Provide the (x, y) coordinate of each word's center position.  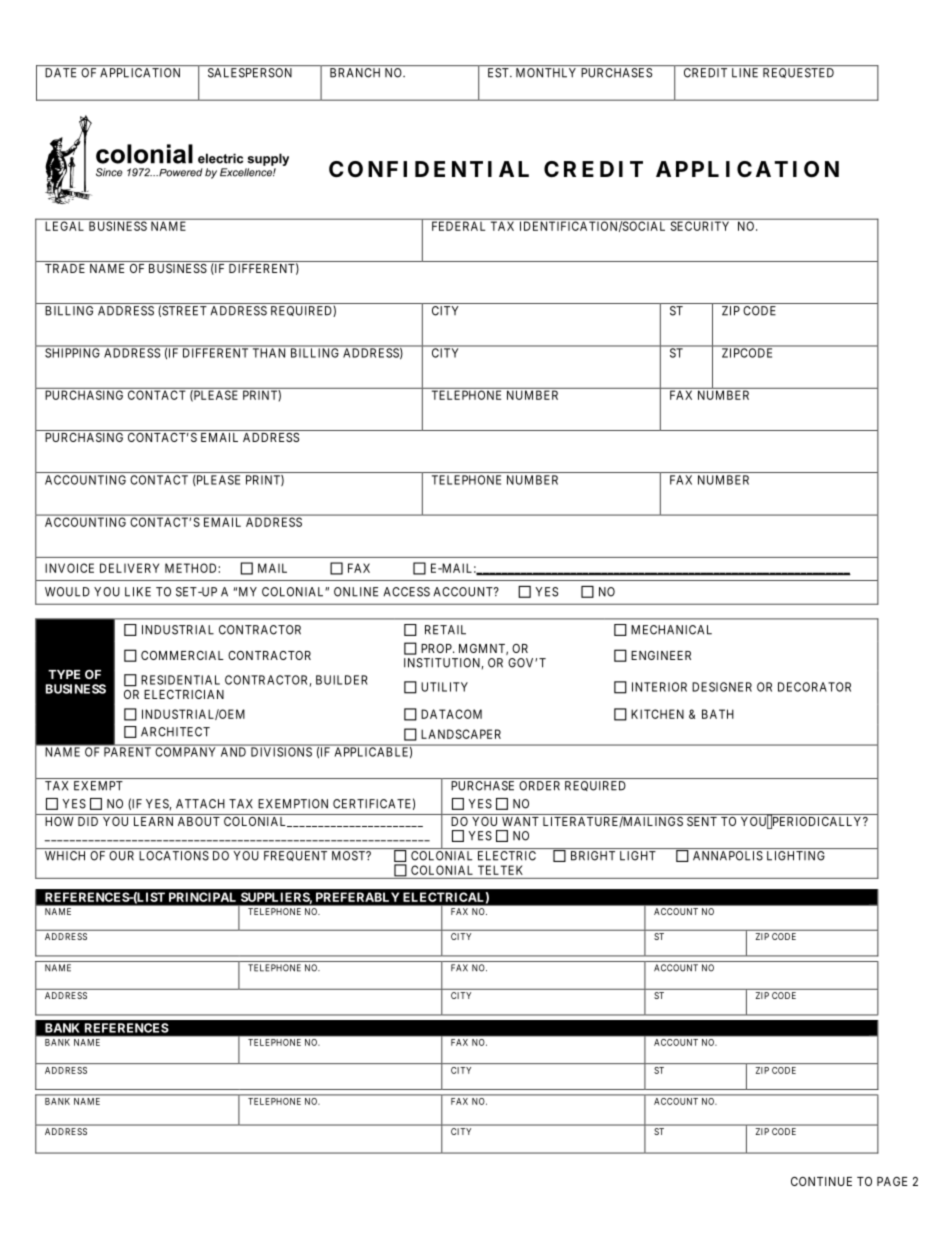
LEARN (153, 821)
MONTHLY (546, 73)
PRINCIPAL (202, 897)
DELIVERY (129, 568)
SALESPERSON (250, 73)
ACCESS (406, 592)
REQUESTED (798, 73)
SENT (702, 821)
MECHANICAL (671, 630)
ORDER (539, 786)
